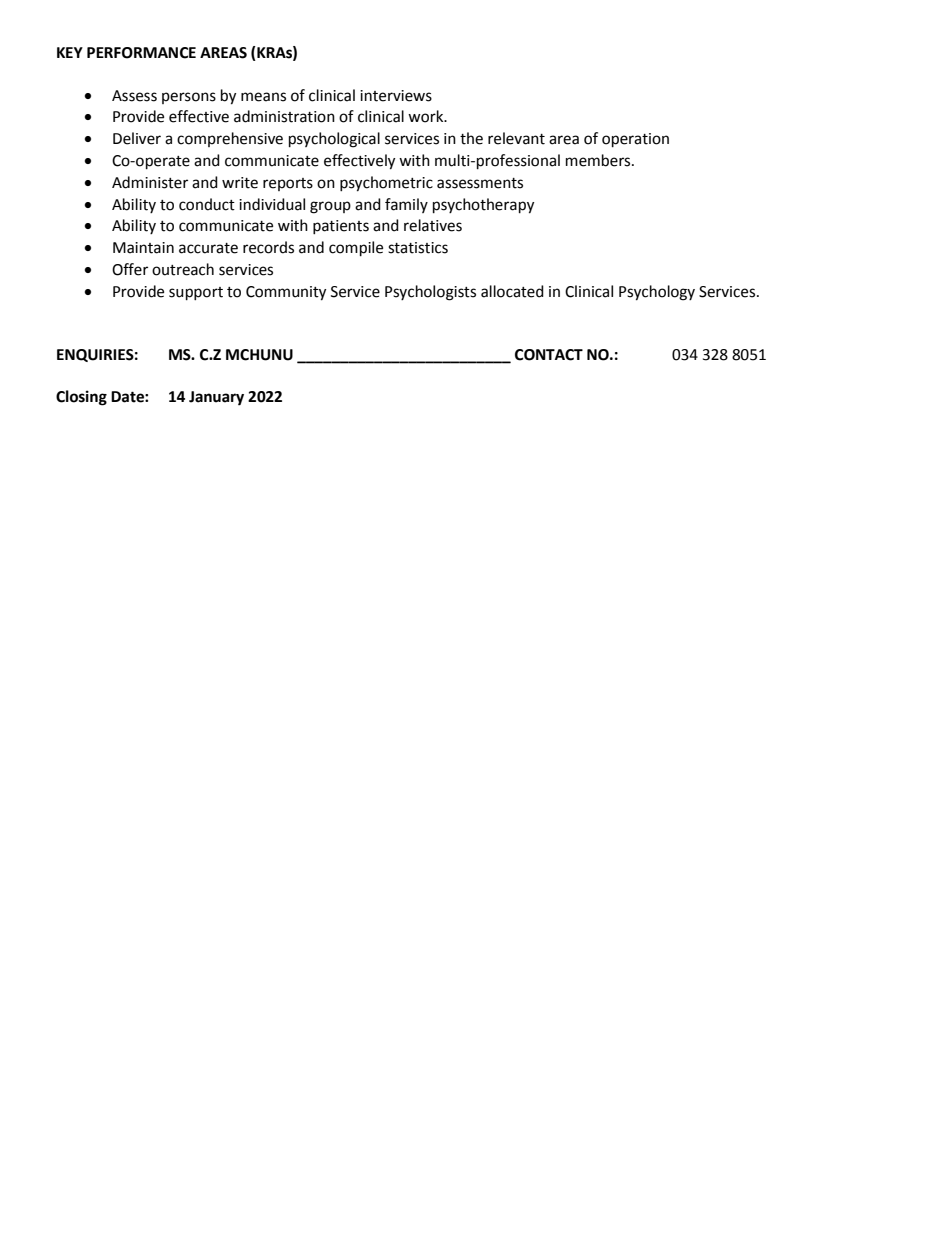  Describe the element at coordinates (430, 293) in the screenshot. I see `Psychologists` at that location.
